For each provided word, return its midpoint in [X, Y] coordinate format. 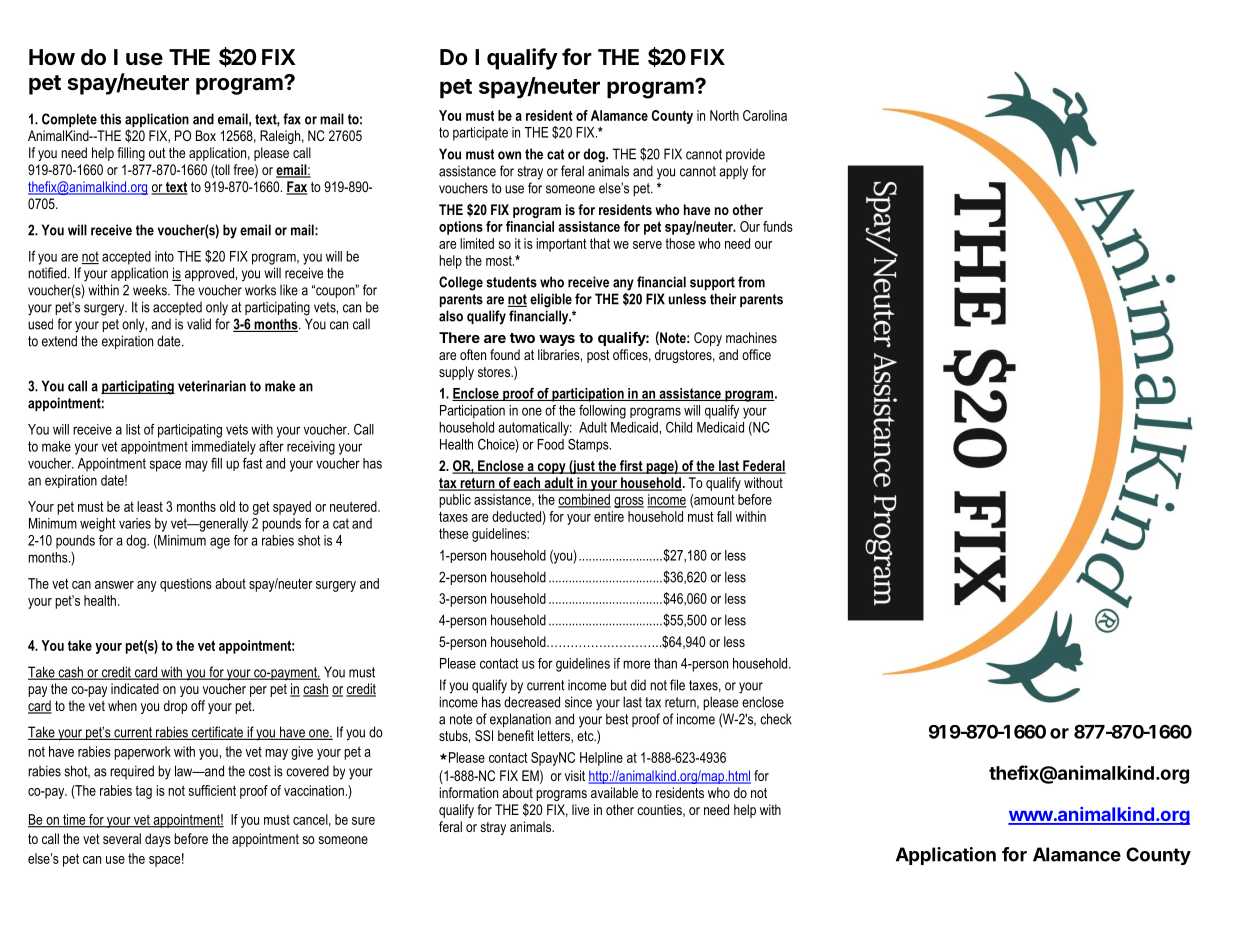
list [133, 429]
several [122, 838]
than [665, 663]
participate [480, 134]
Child [679, 427]
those [680, 243]
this [110, 119]
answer [114, 585]
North [724, 115]
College [461, 283]
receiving [311, 448]
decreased [532, 702]
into [164, 256]
